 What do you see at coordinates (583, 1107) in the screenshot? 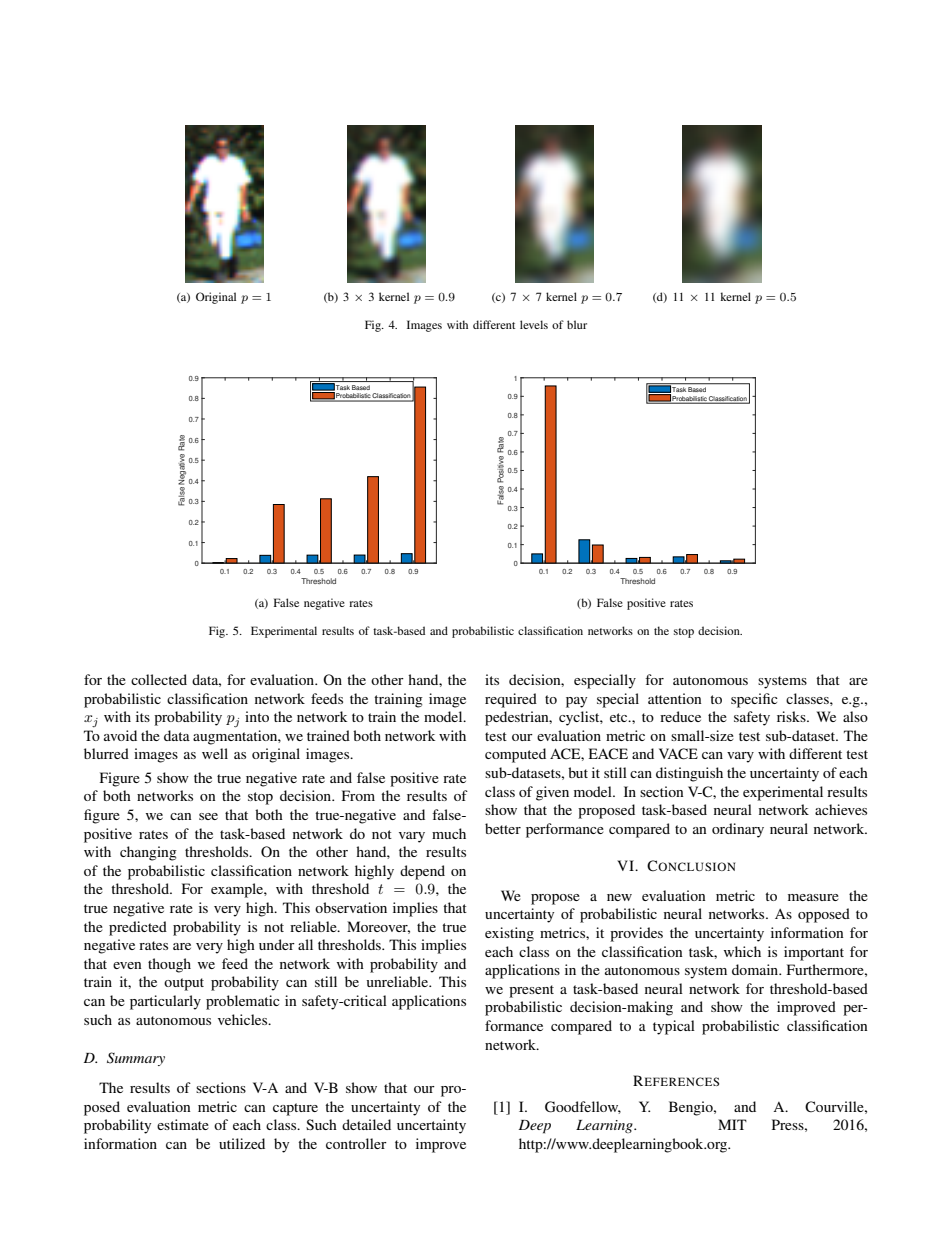
I see `Goodfellow` at bounding box center [583, 1107].
